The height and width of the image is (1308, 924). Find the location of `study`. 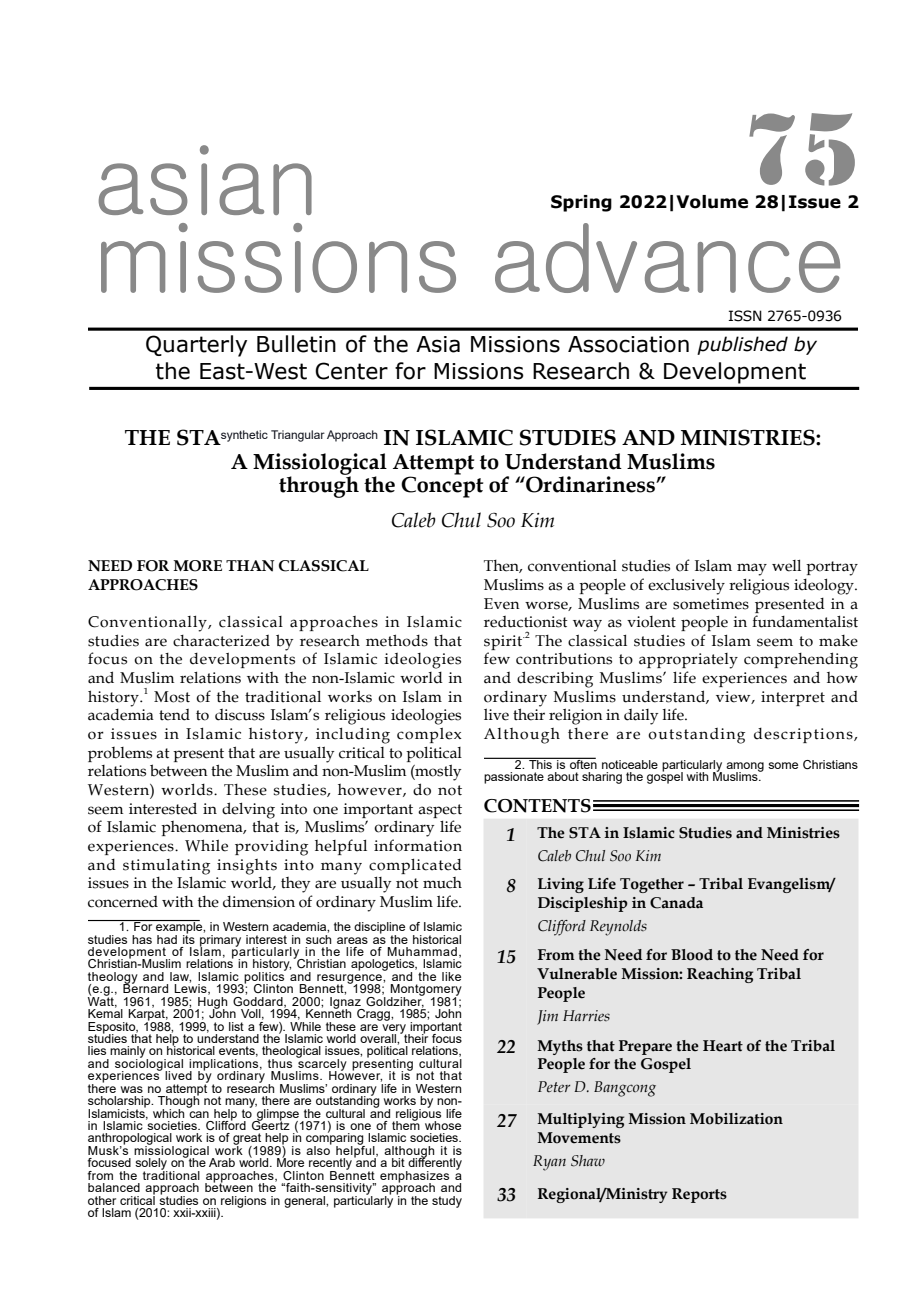

study is located at coordinates (447, 1202).
